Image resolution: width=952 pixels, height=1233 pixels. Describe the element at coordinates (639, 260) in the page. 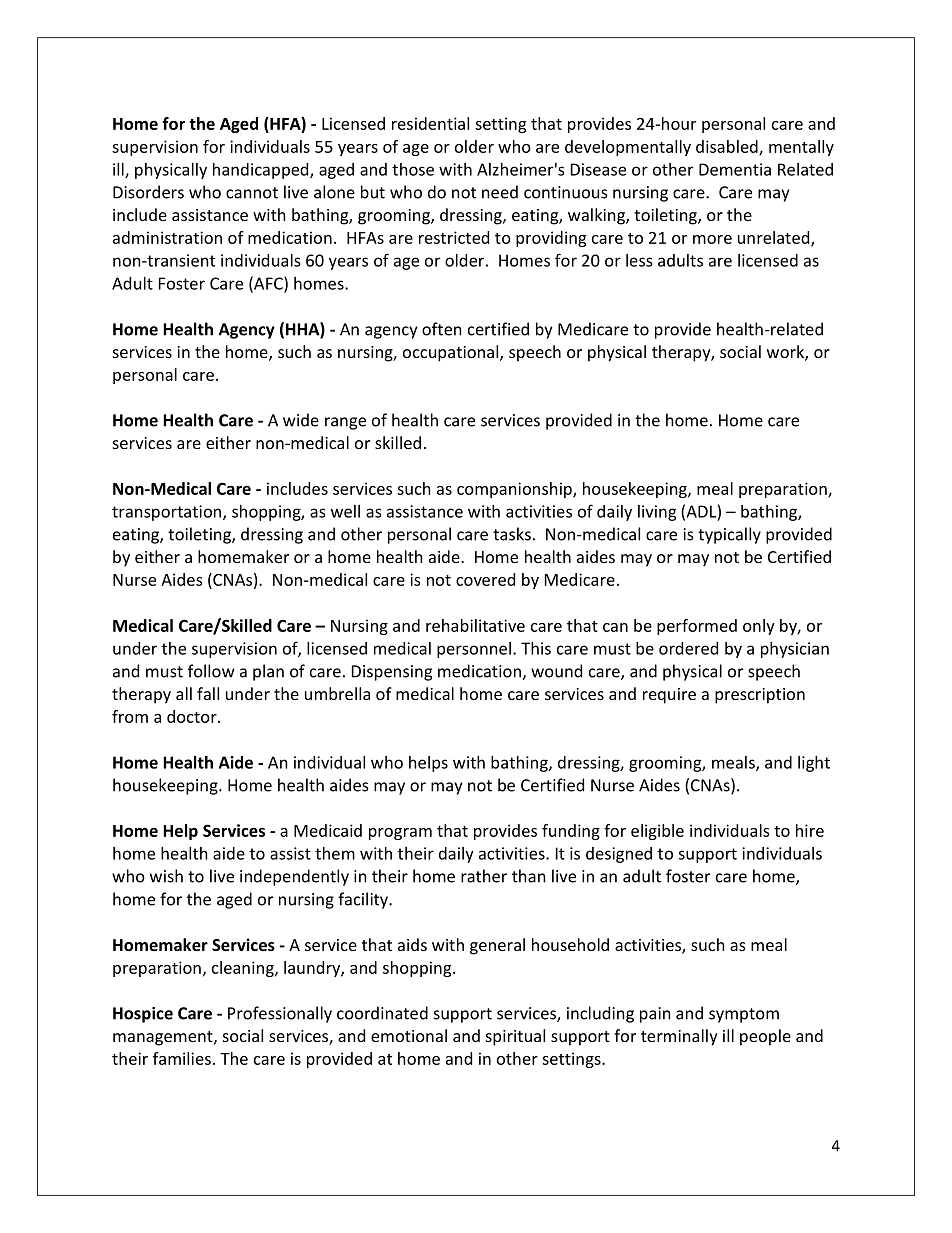

I see `less` at that location.
